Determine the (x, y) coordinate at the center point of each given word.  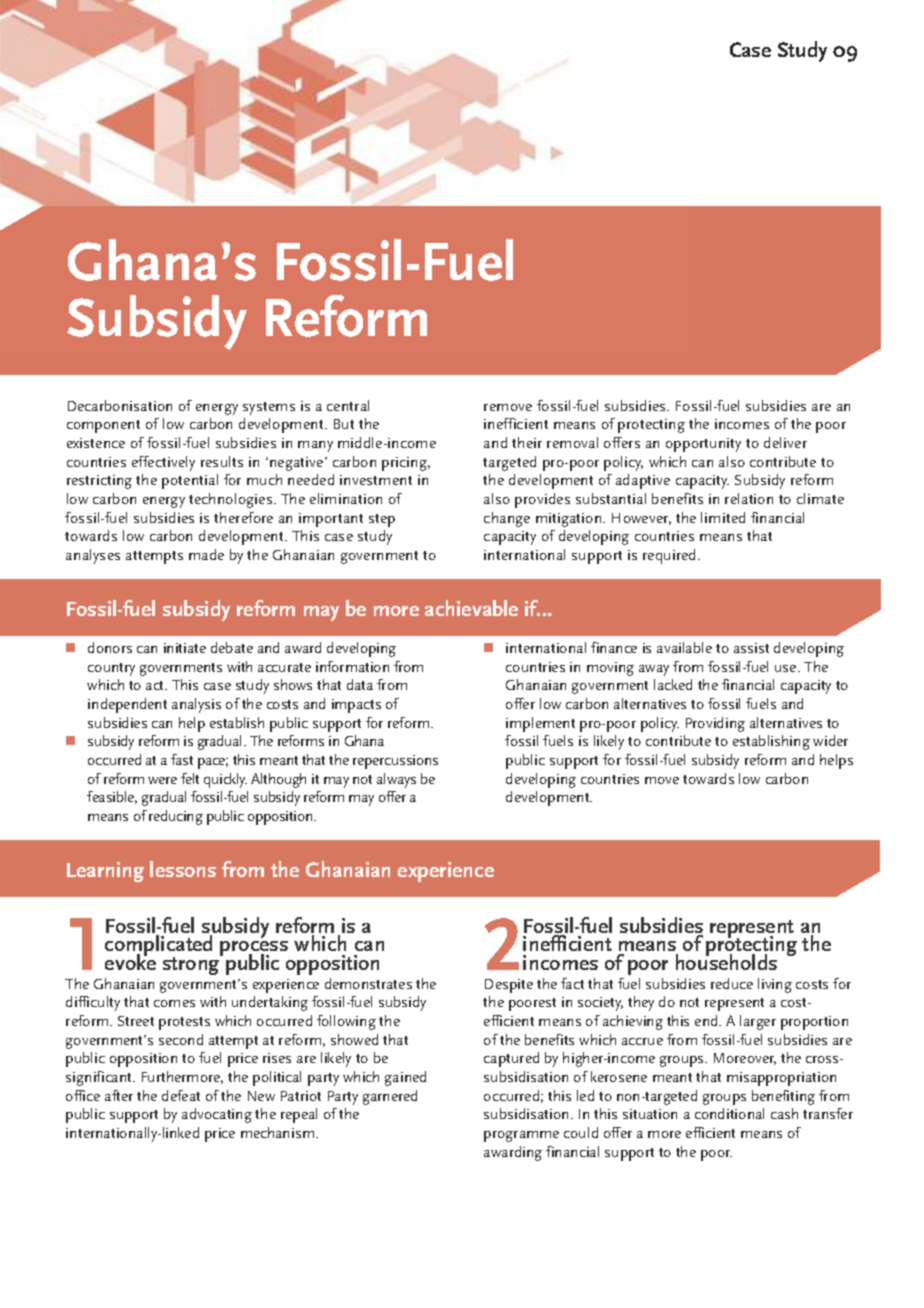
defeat (181, 1095)
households (726, 961)
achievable (471, 608)
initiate (185, 648)
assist (751, 648)
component (103, 426)
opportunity (703, 445)
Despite (509, 986)
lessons (183, 869)
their (527, 442)
